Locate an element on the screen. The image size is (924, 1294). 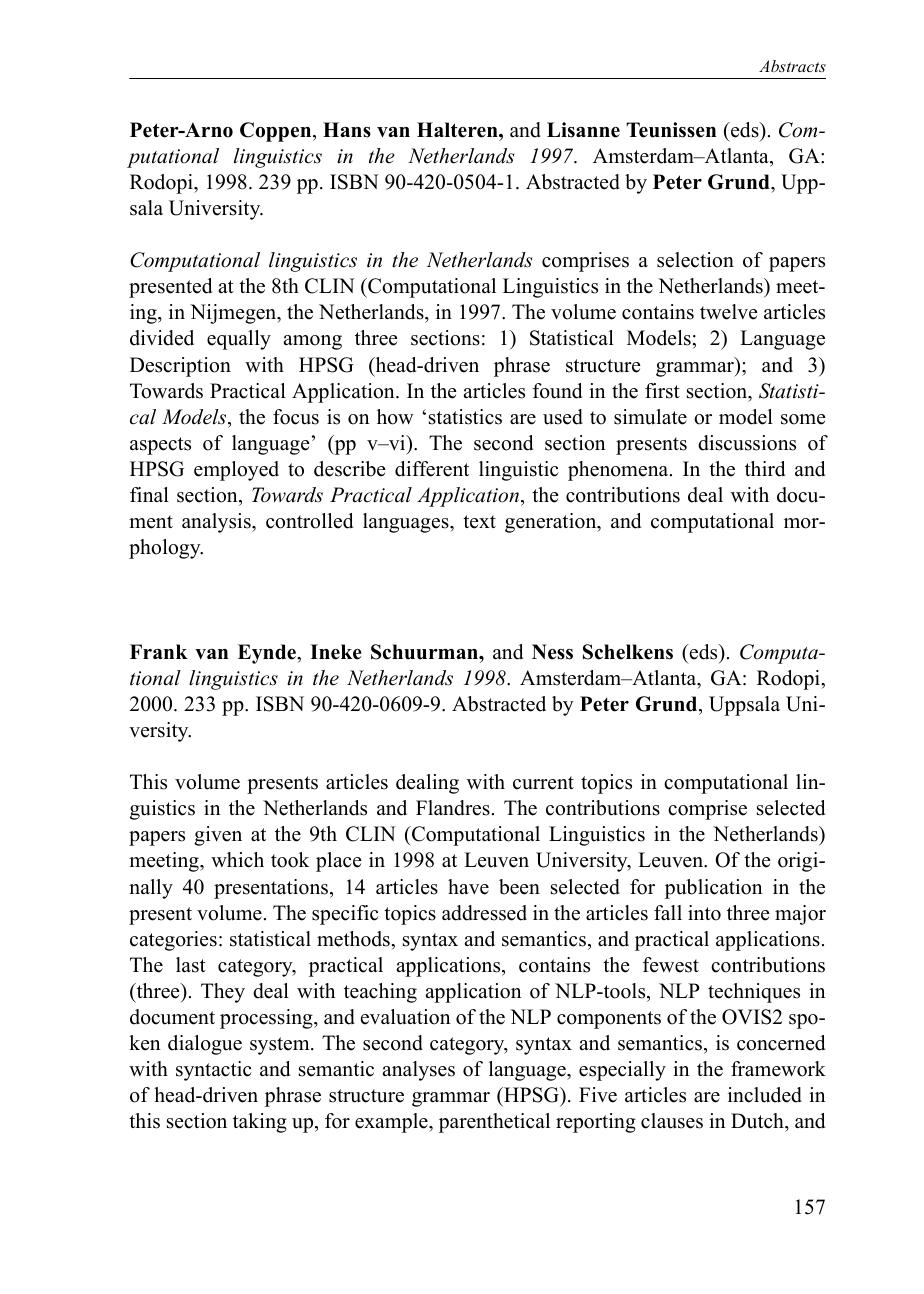
syntactic is located at coordinates (214, 1071).
